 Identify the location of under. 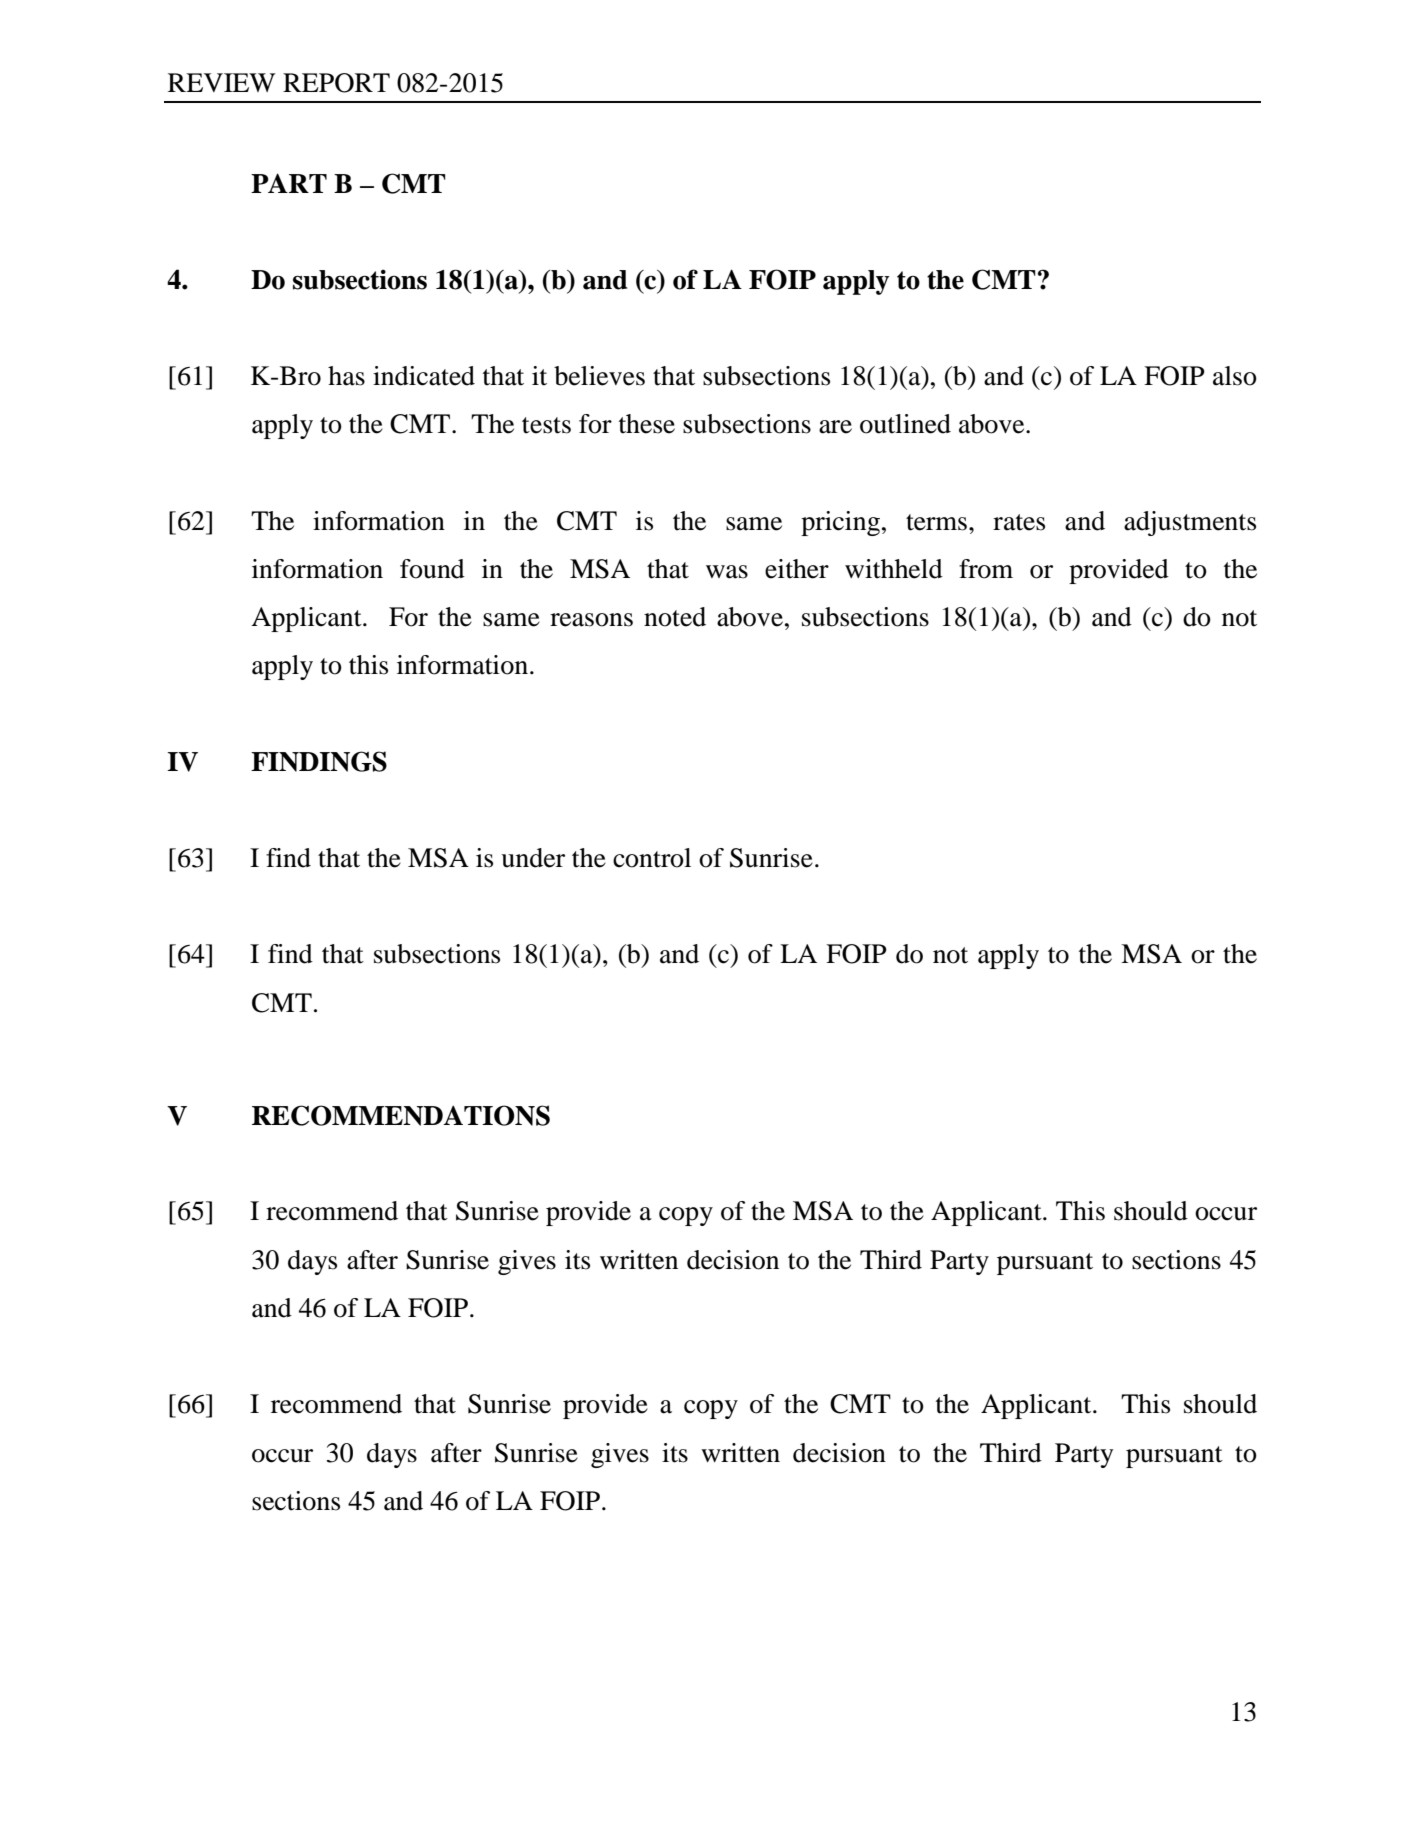
(533, 858).
